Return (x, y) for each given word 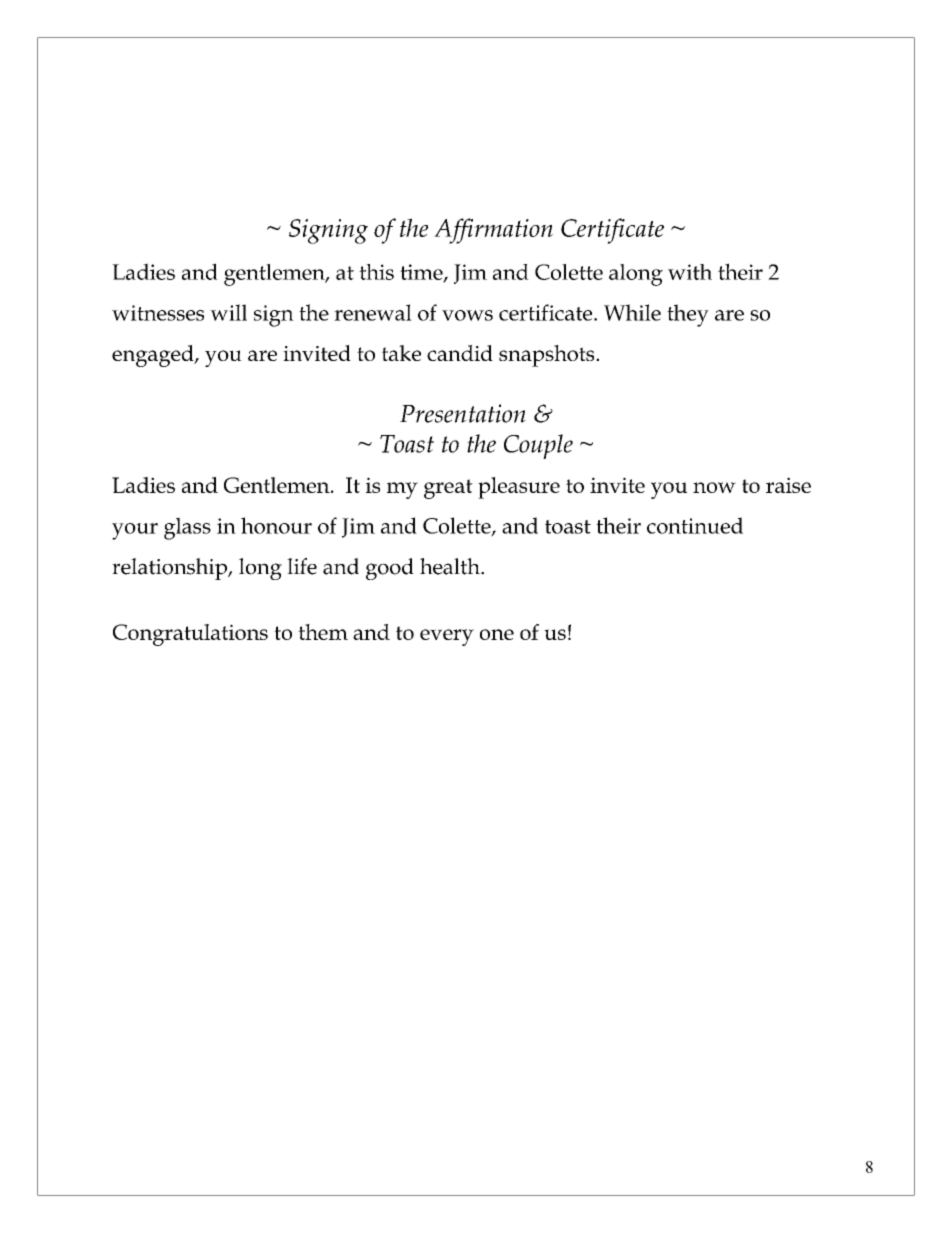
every (447, 637)
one (497, 634)
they (688, 315)
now (714, 487)
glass (187, 528)
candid (460, 353)
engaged (154, 356)
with (690, 272)
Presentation (463, 413)
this (376, 272)
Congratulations (190, 635)
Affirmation (493, 231)
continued (695, 525)
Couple (538, 446)
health (451, 566)
